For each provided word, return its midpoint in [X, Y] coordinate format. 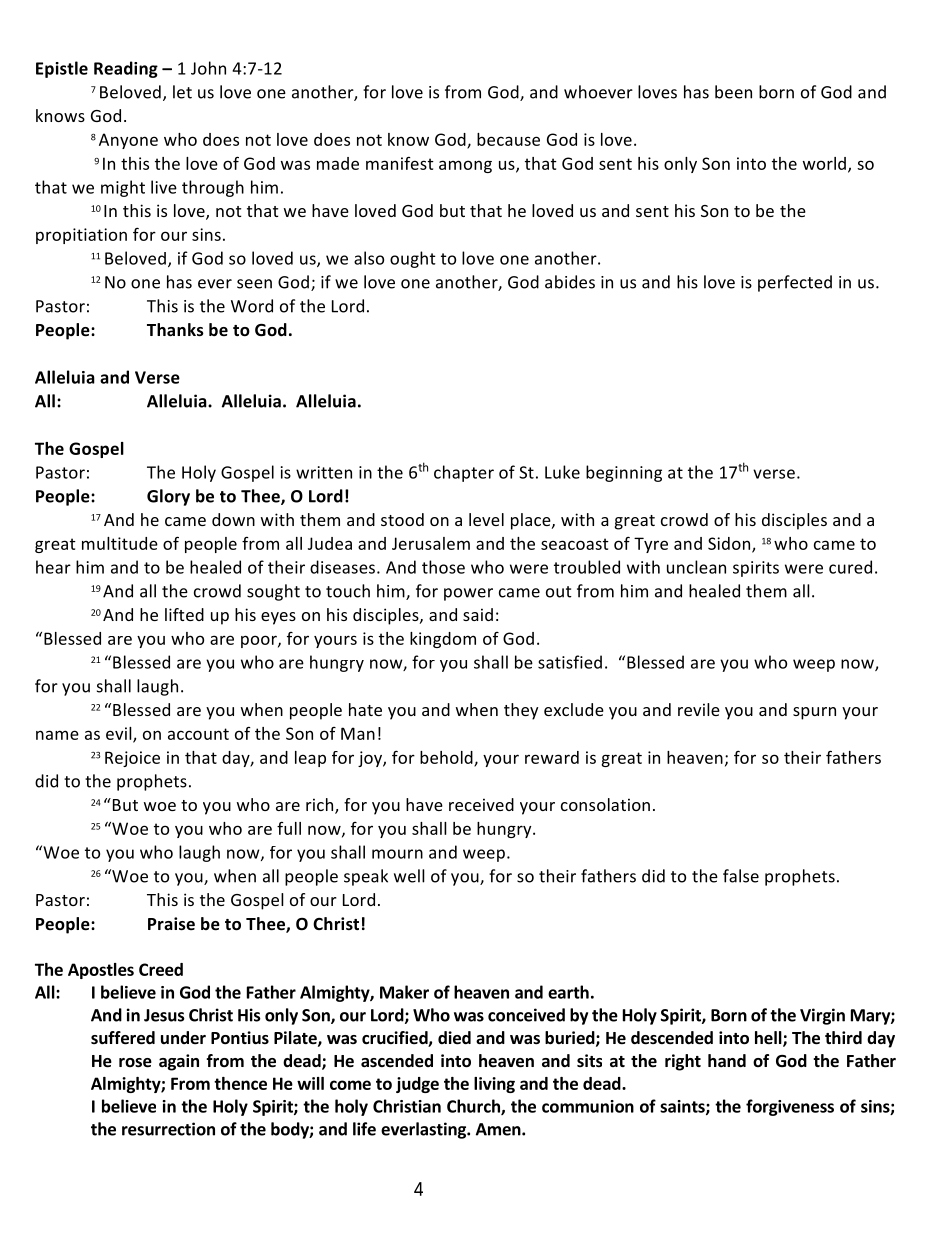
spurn [814, 713]
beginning [624, 473]
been [733, 92]
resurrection [168, 1129]
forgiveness [790, 1107]
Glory [168, 497]
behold [447, 758]
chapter [464, 473]
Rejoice [132, 759]
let [182, 92]
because [508, 139]
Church [474, 1107]
